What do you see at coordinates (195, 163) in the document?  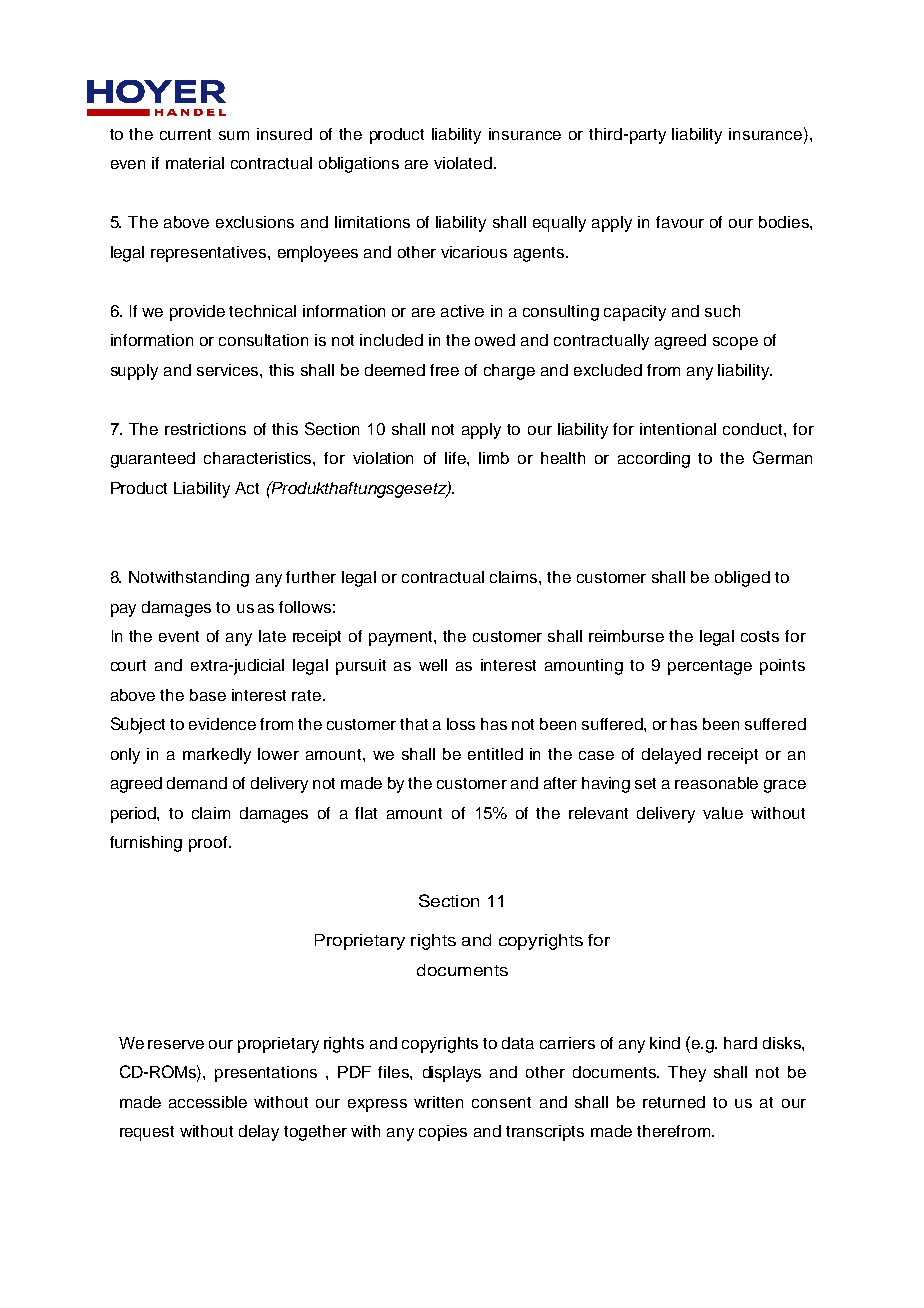 I see `material` at bounding box center [195, 163].
